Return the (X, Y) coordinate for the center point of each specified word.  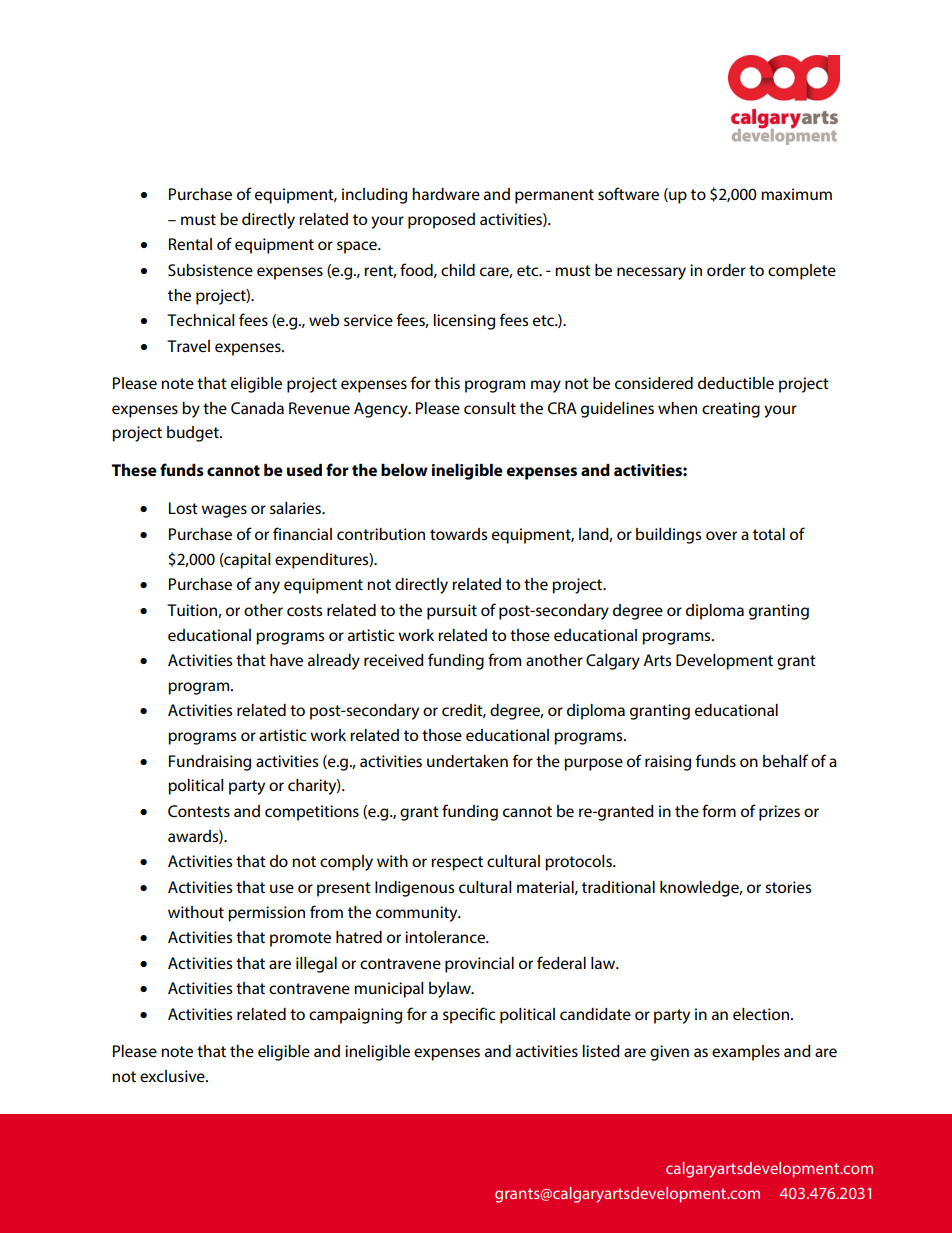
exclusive (173, 1076)
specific (469, 1015)
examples (746, 1053)
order (726, 270)
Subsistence (210, 270)
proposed (441, 221)
